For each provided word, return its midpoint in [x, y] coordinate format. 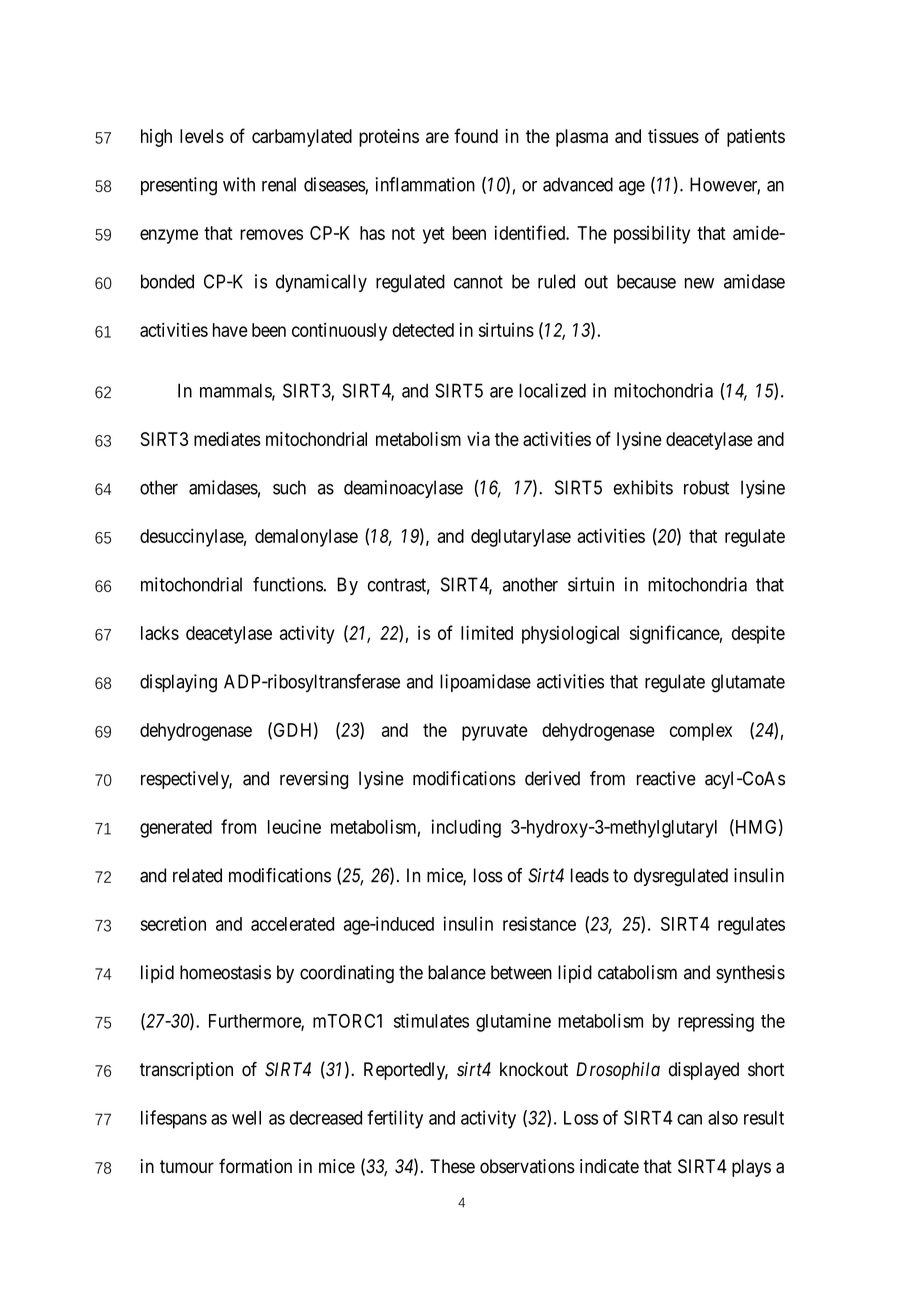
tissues [673, 136]
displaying [178, 683]
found [476, 135]
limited [487, 632]
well [246, 1118]
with [239, 184]
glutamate [748, 683]
